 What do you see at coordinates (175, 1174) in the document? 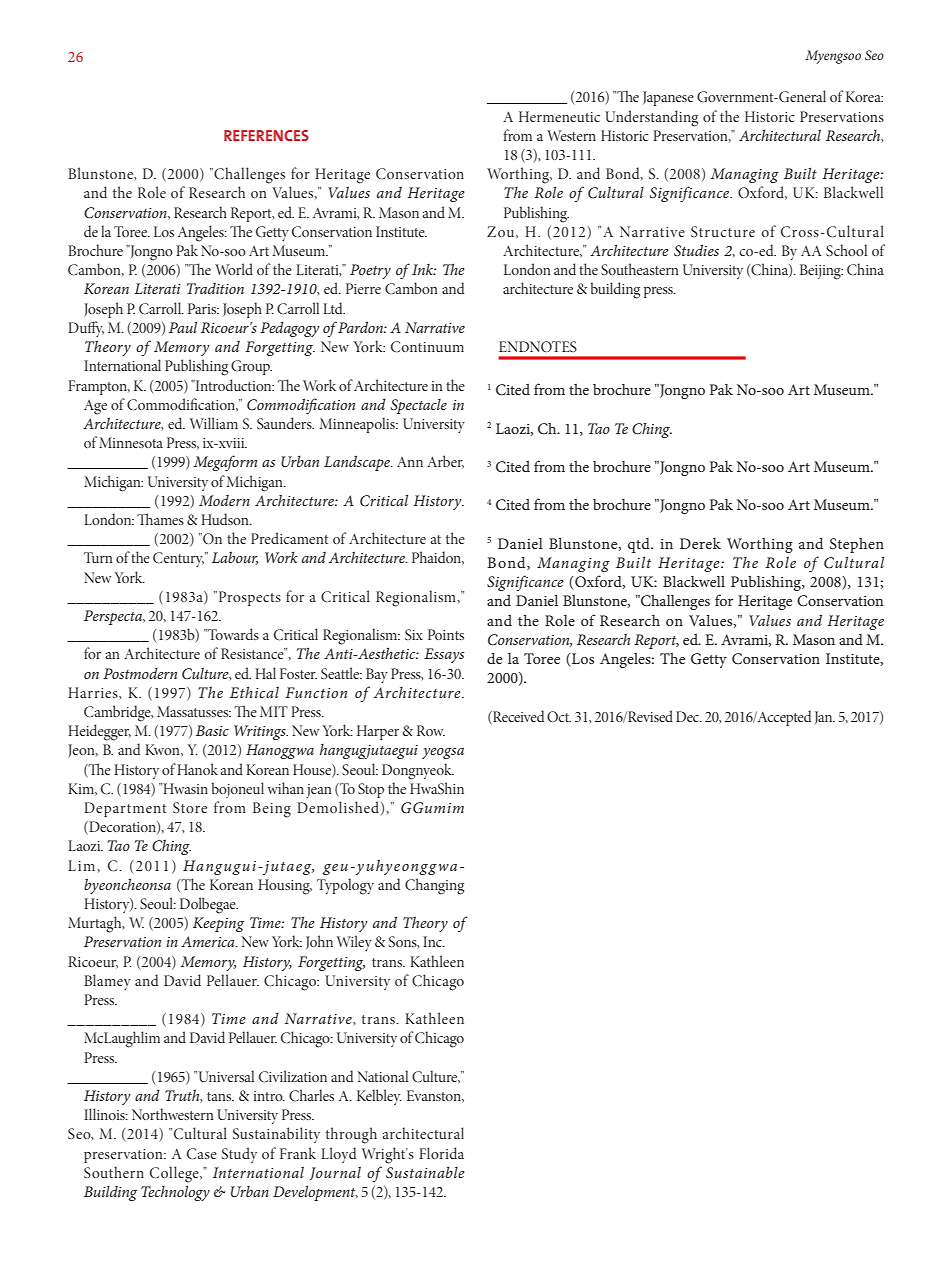
I see `College` at bounding box center [175, 1174].
